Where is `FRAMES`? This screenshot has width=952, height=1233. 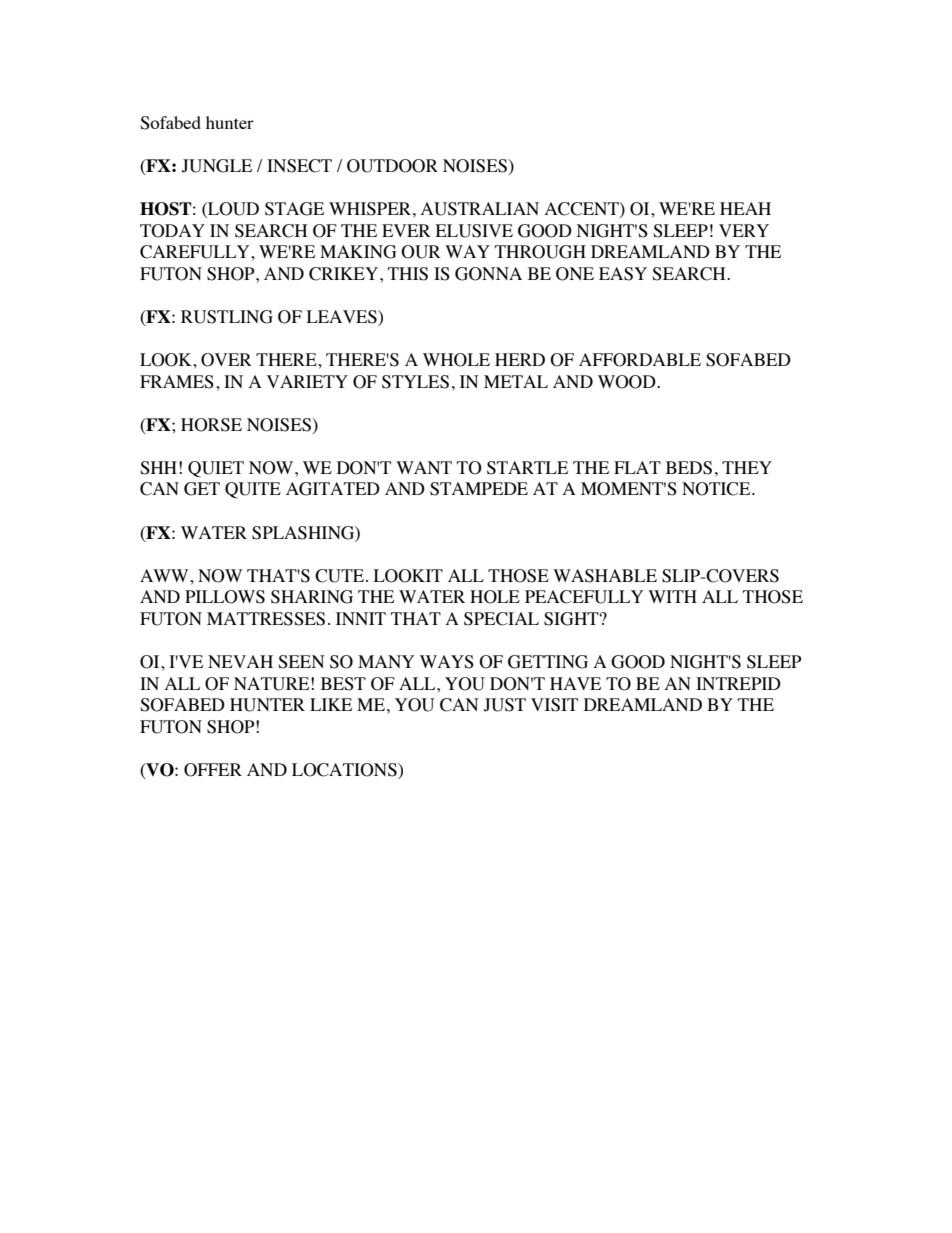 FRAMES is located at coordinates (177, 382).
